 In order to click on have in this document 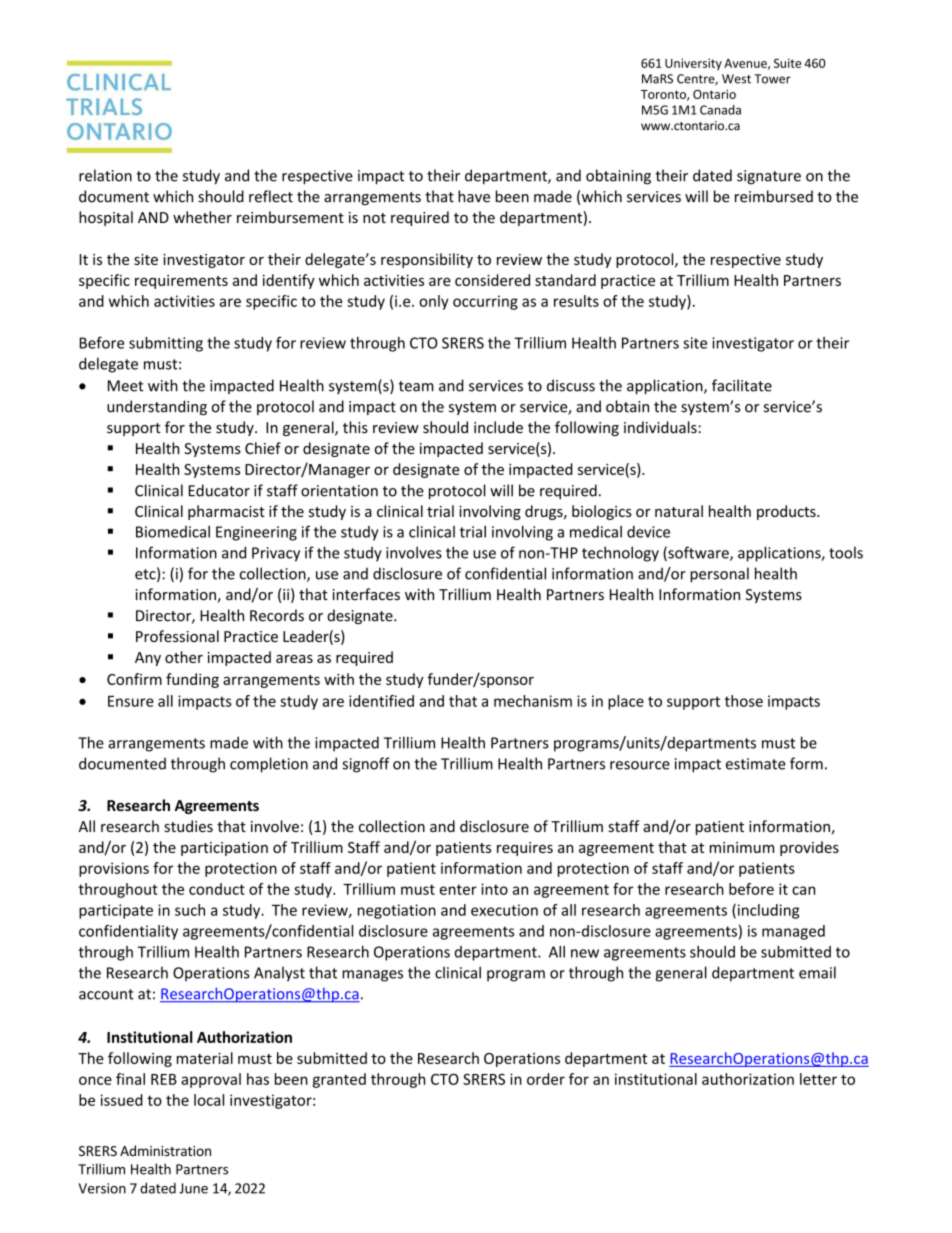, I will do `click(474, 196)`.
